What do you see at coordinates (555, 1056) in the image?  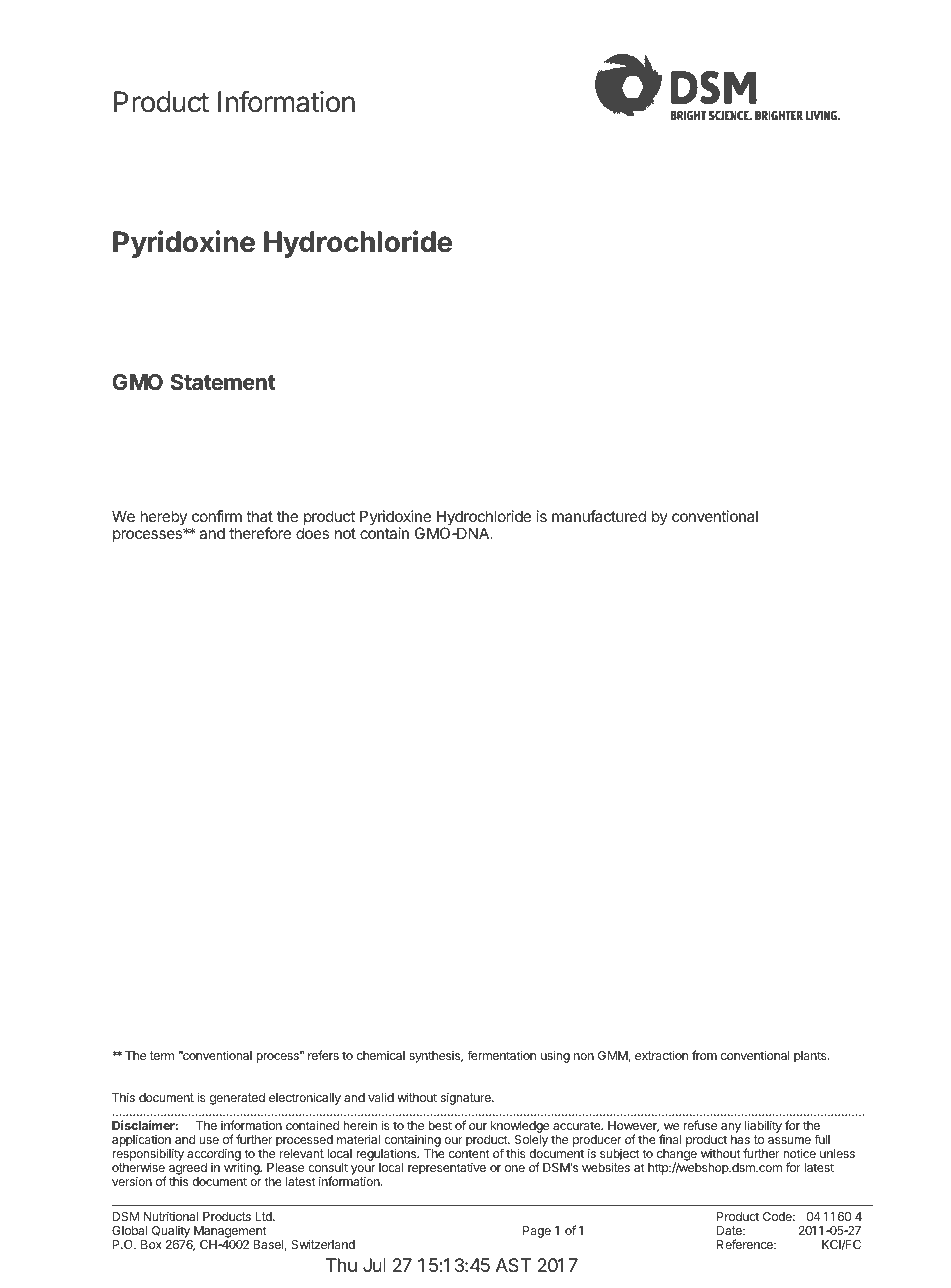 I see `using` at bounding box center [555, 1056].
